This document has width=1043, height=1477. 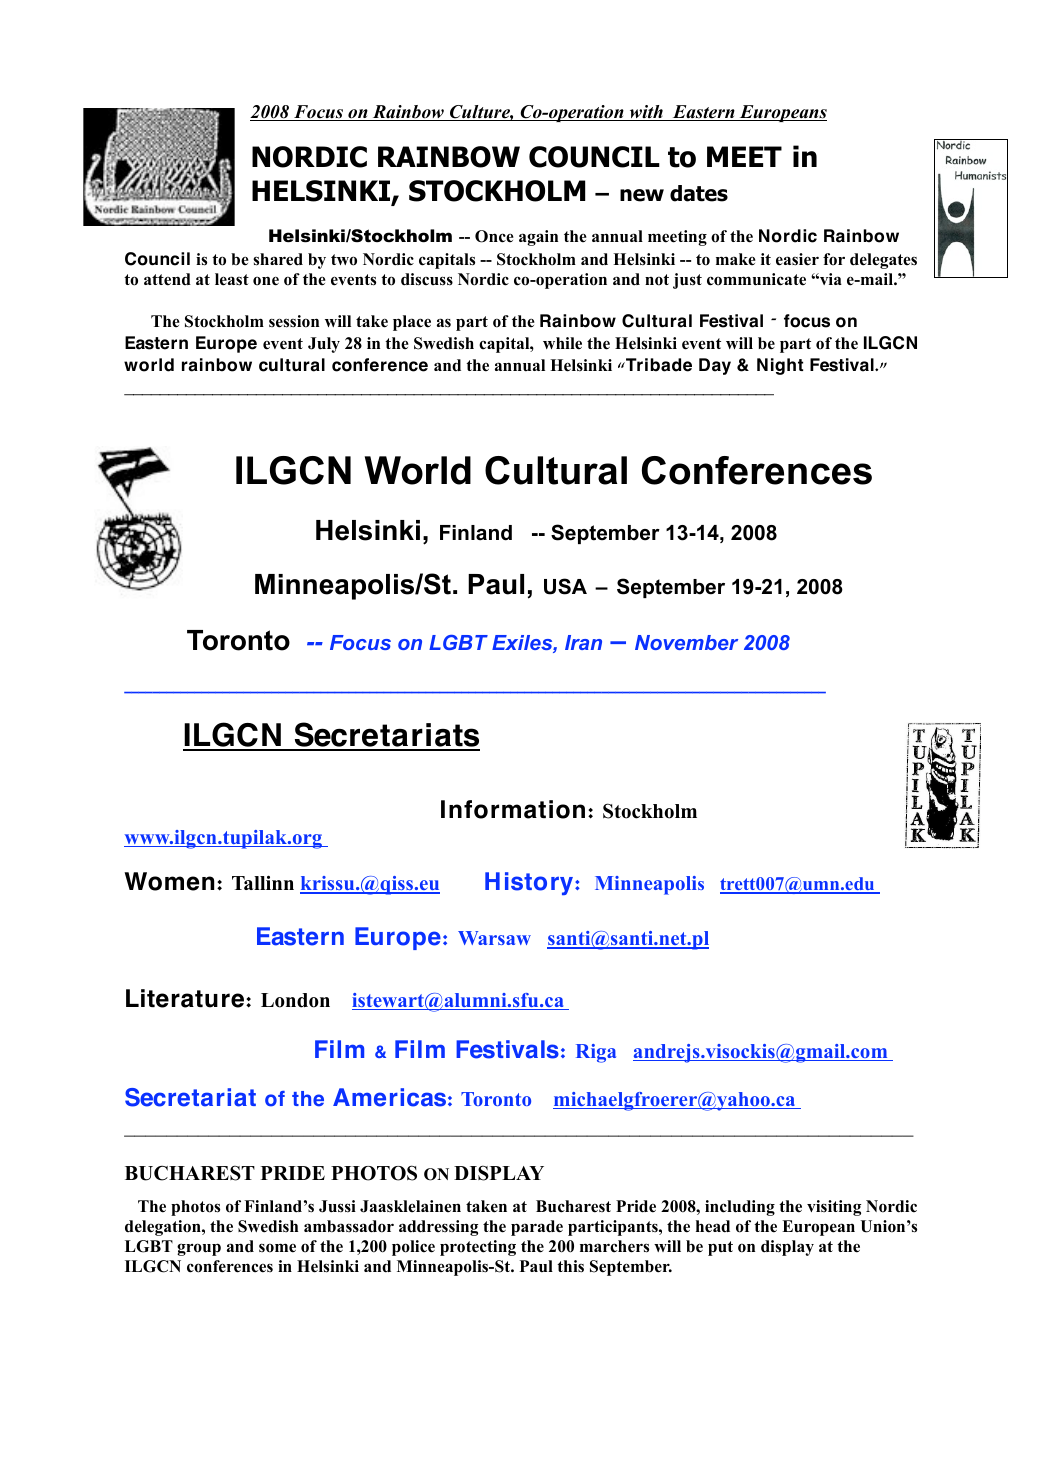 What do you see at coordinates (294, 321) in the document?
I see `session` at bounding box center [294, 321].
